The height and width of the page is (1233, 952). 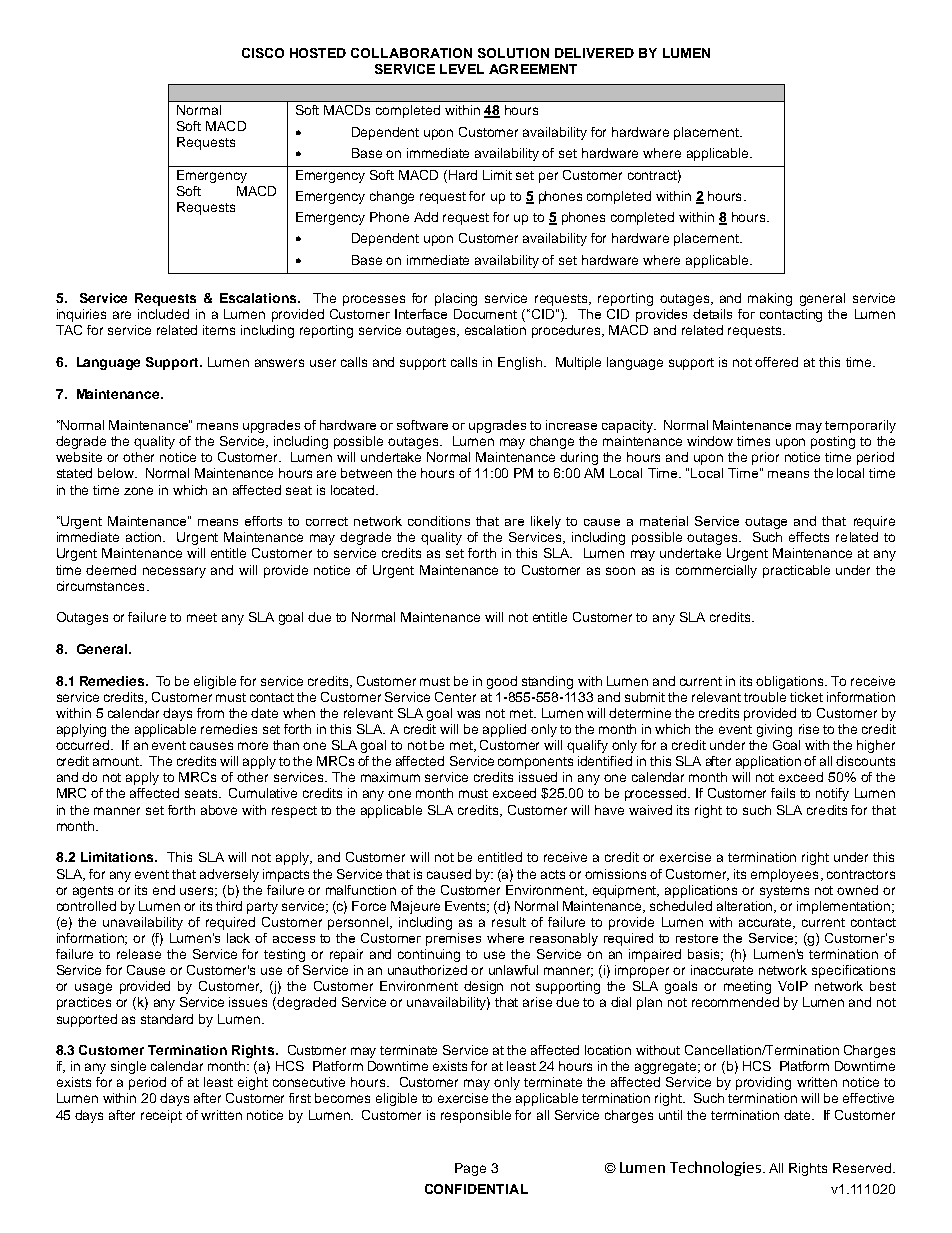 What do you see at coordinates (571, 425) in the page?
I see `increase` at bounding box center [571, 425].
